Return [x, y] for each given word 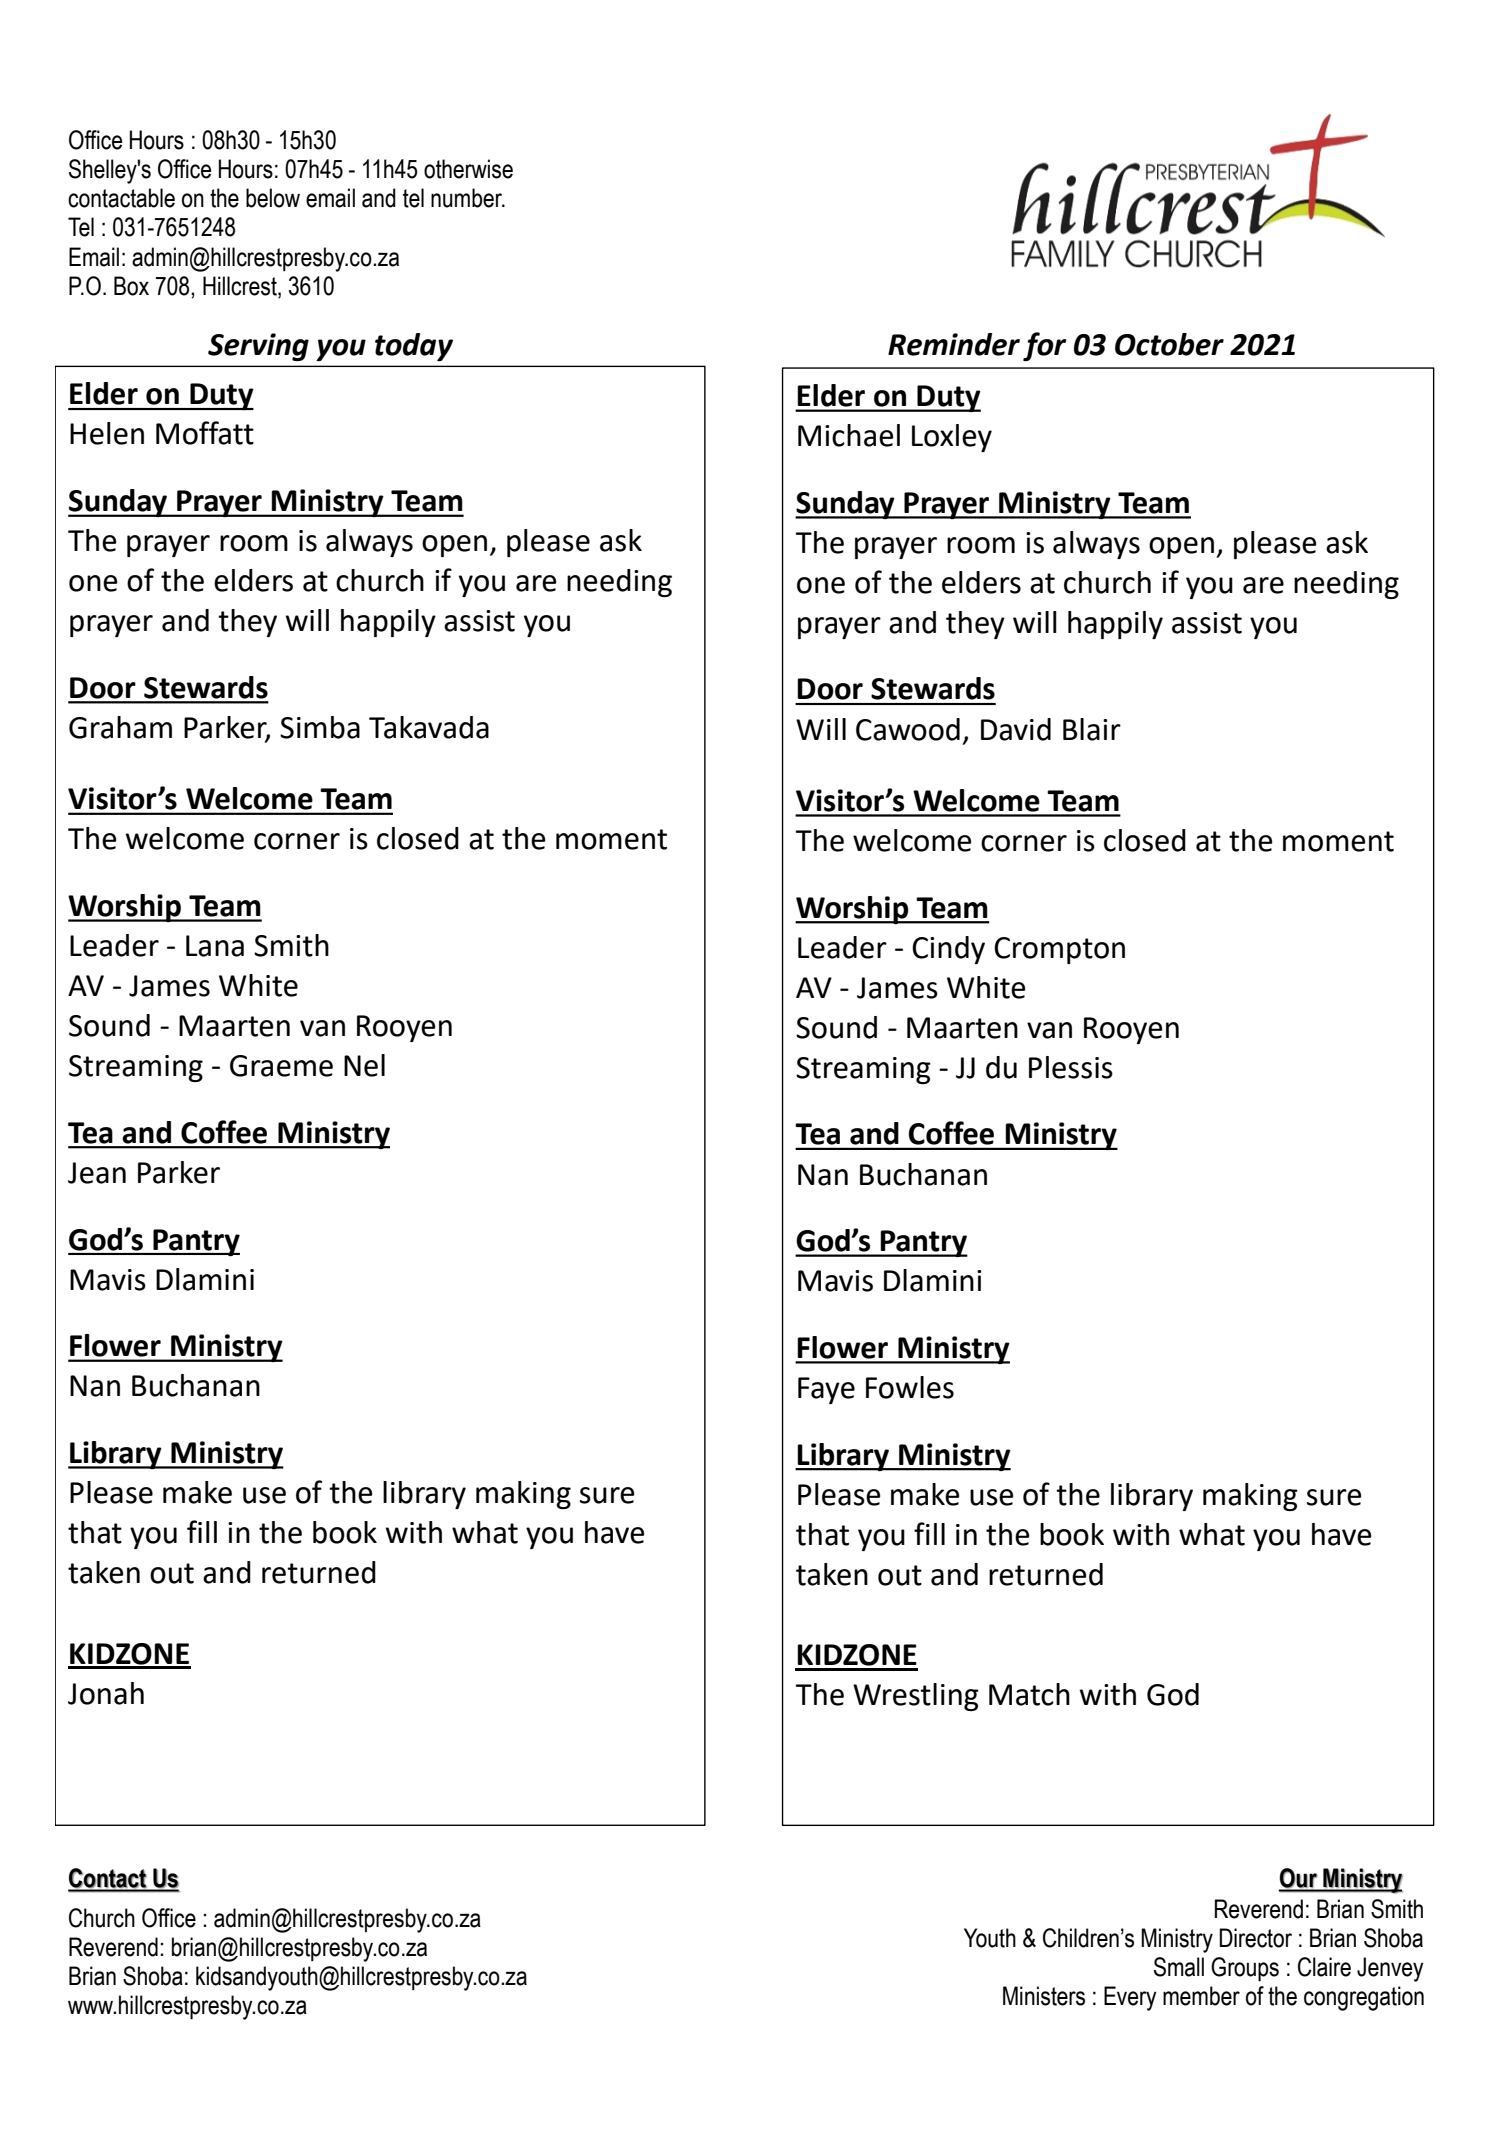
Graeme [281, 1066]
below [273, 198]
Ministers [1044, 1996]
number [467, 198]
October [1169, 344]
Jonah [106, 1693]
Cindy [948, 950]
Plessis [1071, 1067]
